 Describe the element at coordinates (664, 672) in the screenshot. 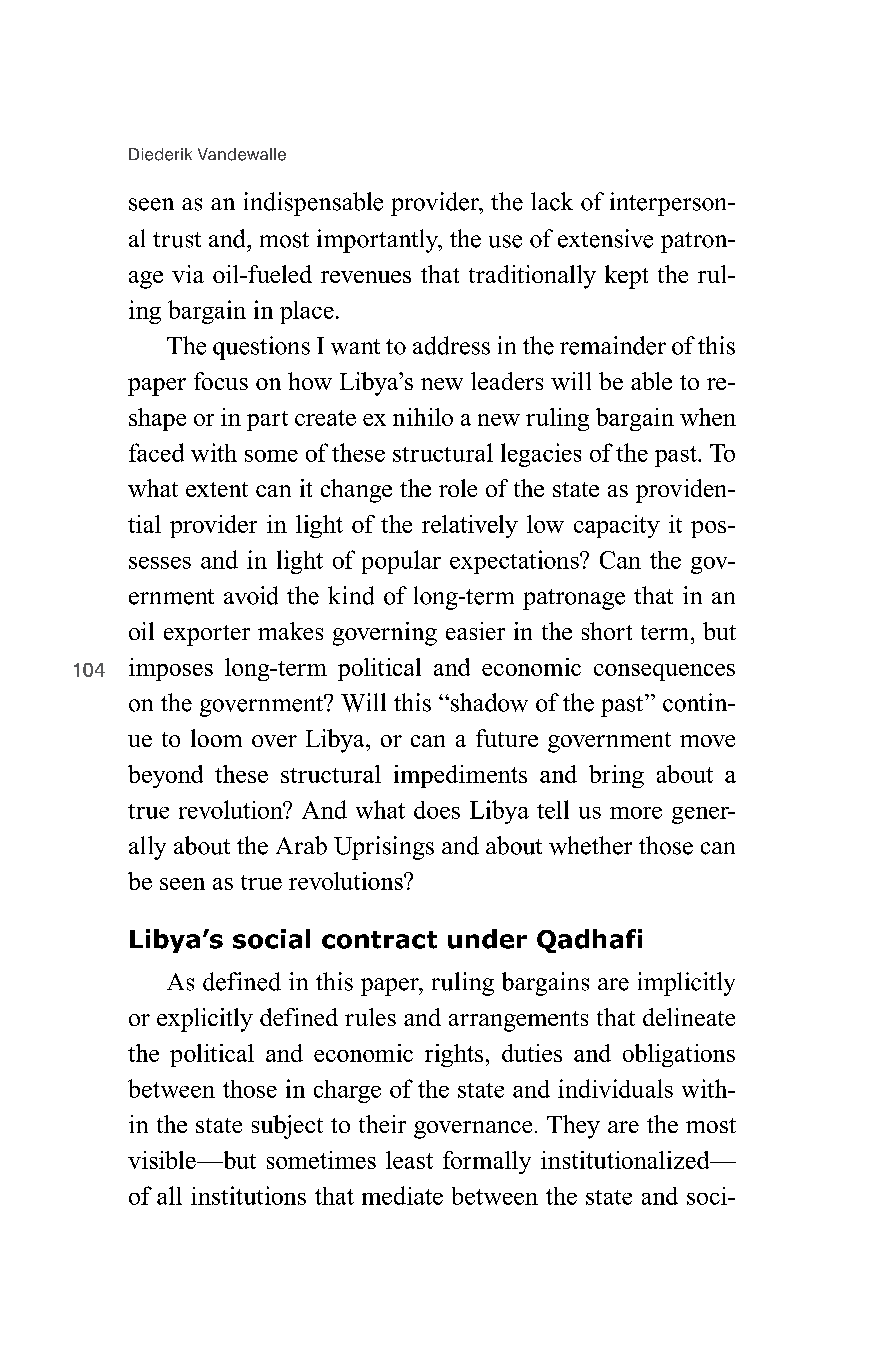

I see `consequences` at that location.
